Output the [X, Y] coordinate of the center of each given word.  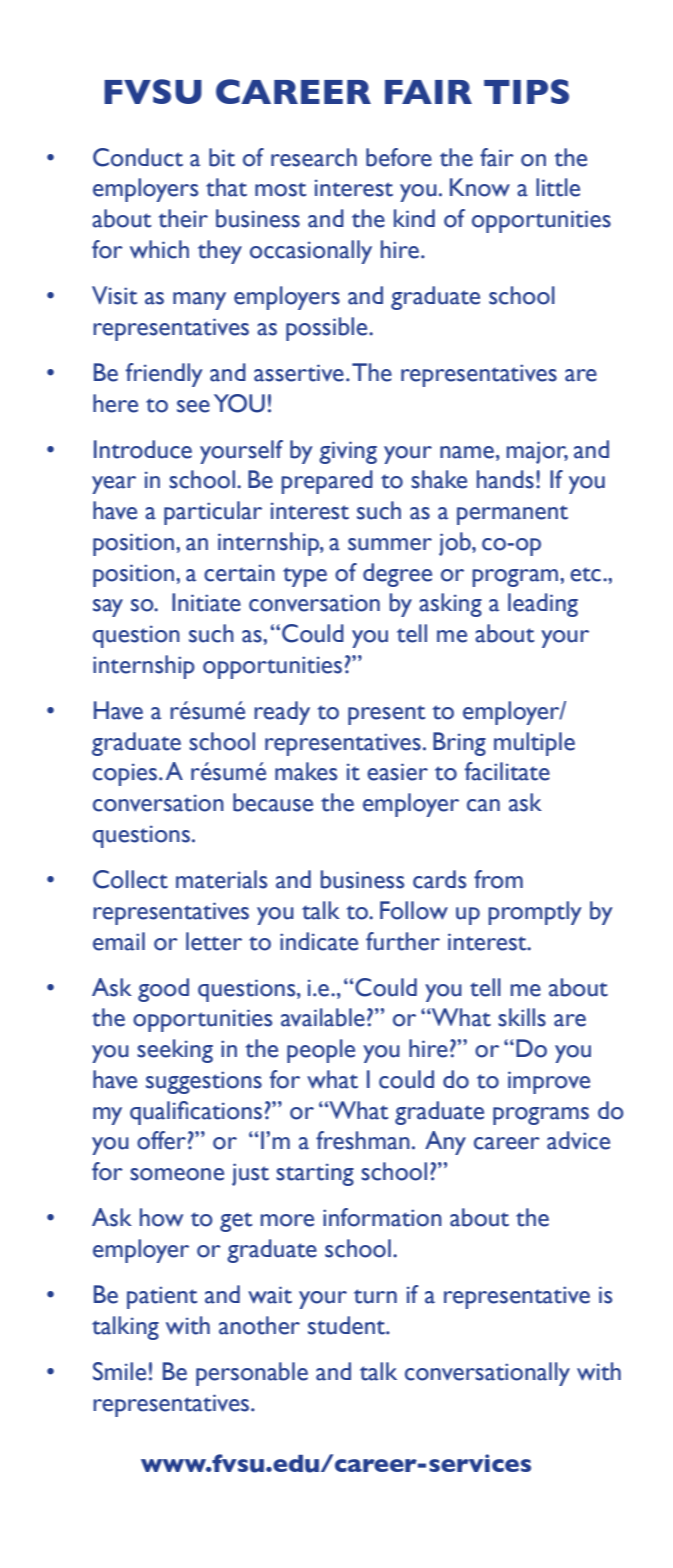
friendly [164, 375]
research [314, 157]
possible [328, 329]
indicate [319, 941]
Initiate [206, 602]
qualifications [196, 1113]
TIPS [526, 91]
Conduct [138, 157]
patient [162, 1297]
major [537, 452]
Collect [130, 879]
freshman [363, 1140]
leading [543, 605]
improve [549, 1082]
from [498, 879]
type [305, 577]
